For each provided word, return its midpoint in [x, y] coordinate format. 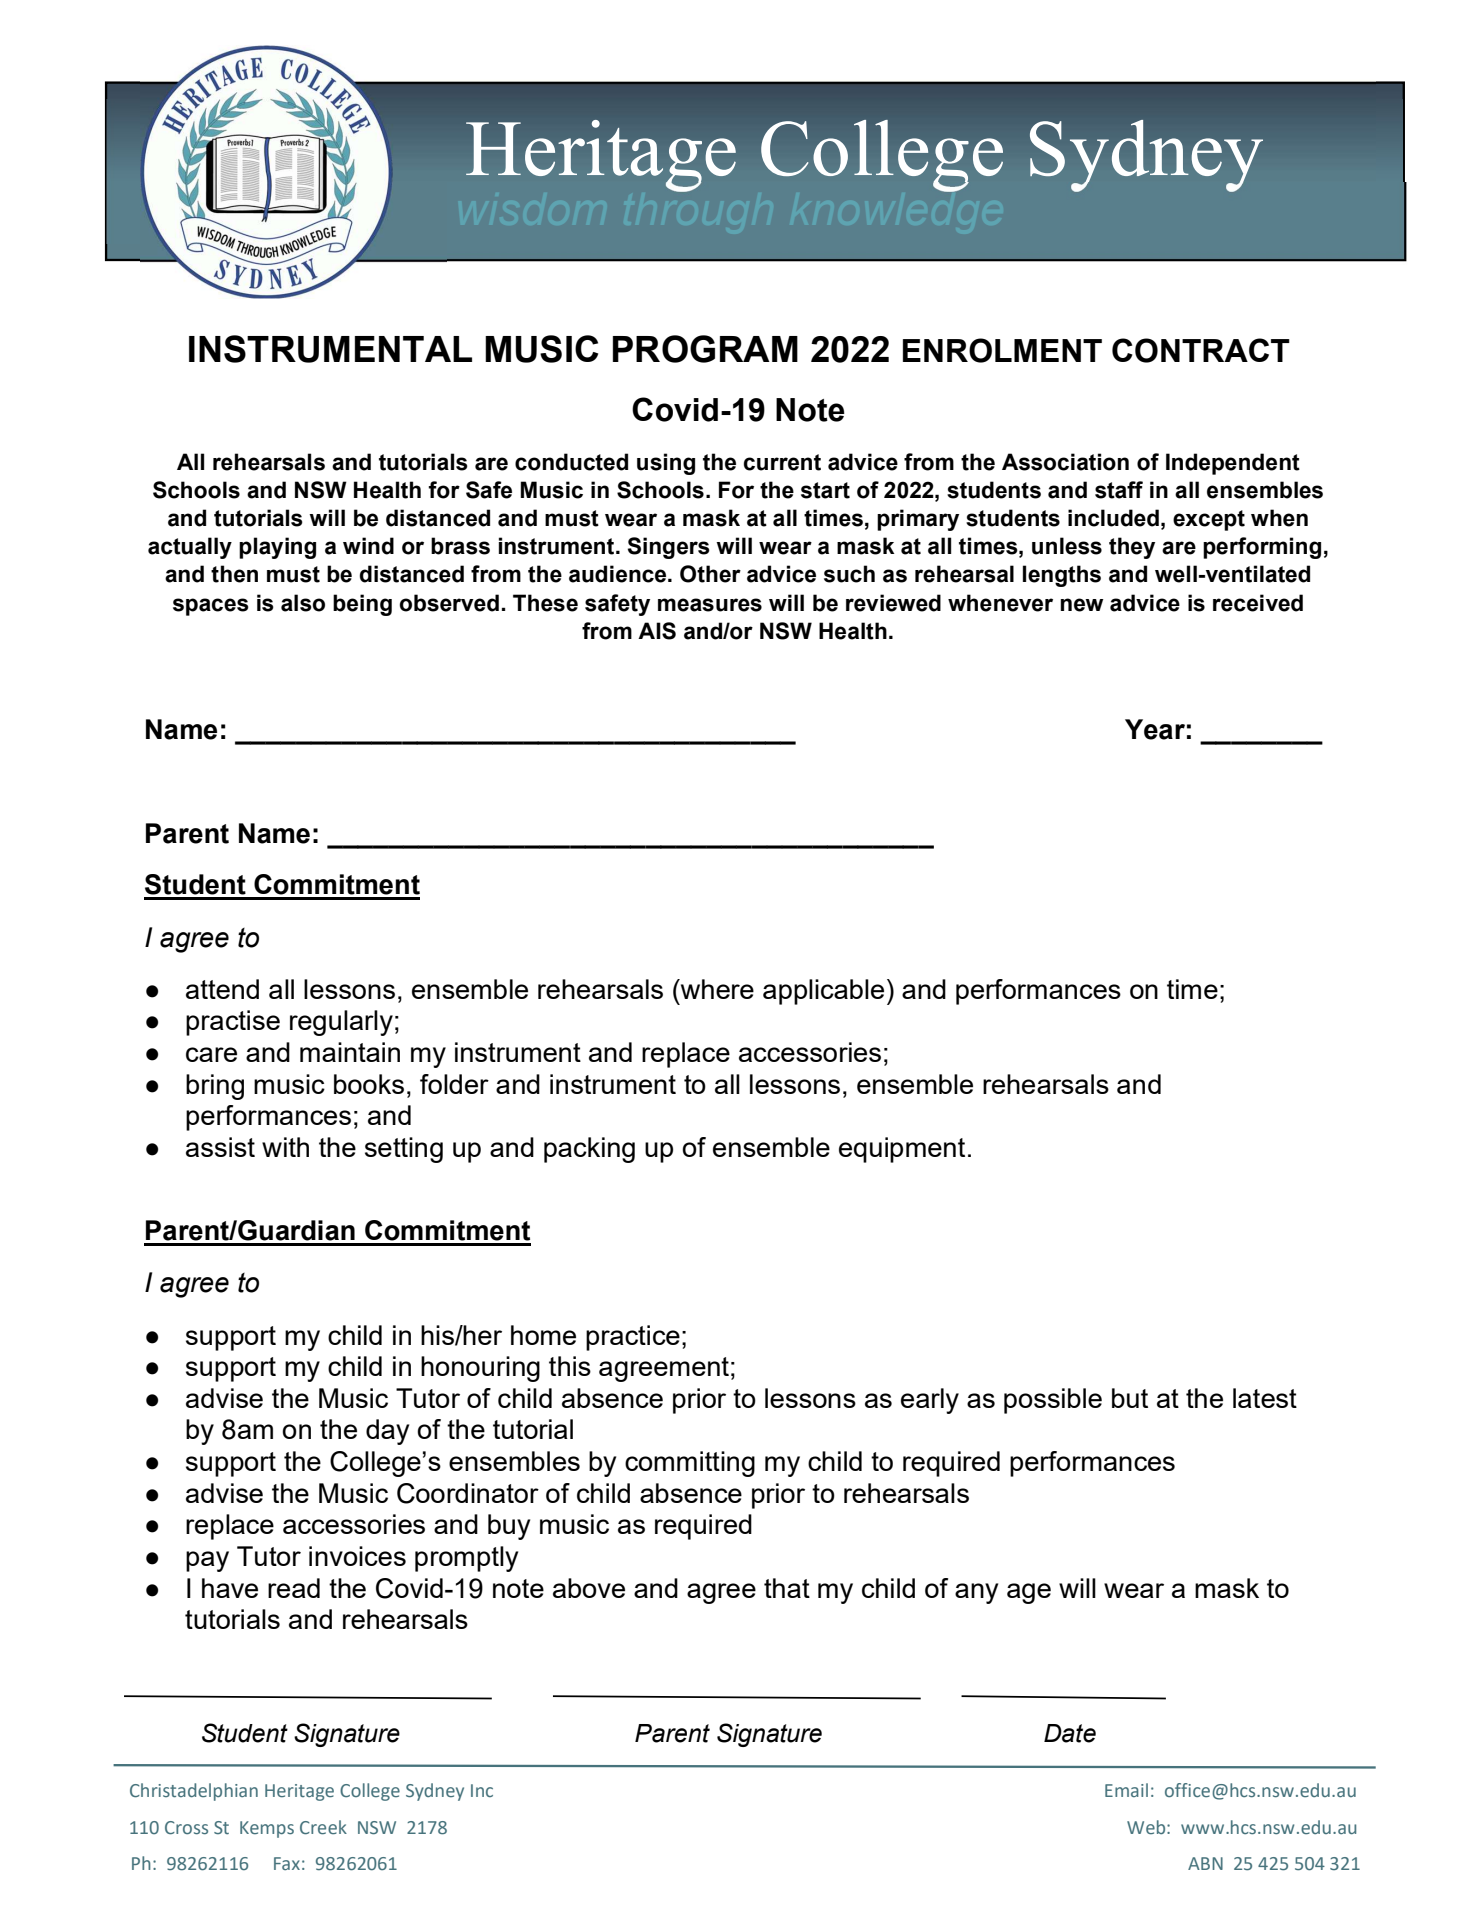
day [387, 1432]
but [1130, 1398]
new [1081, 605]
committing [690, 1464]
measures [710, 605]
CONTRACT [1201, 350]
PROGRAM [705, 349]
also [303, 603]
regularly [341, 1023]
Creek [323, 1827]
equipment [902, 1150]
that [787, 1588]
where [716, 989]
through [681, 191]
